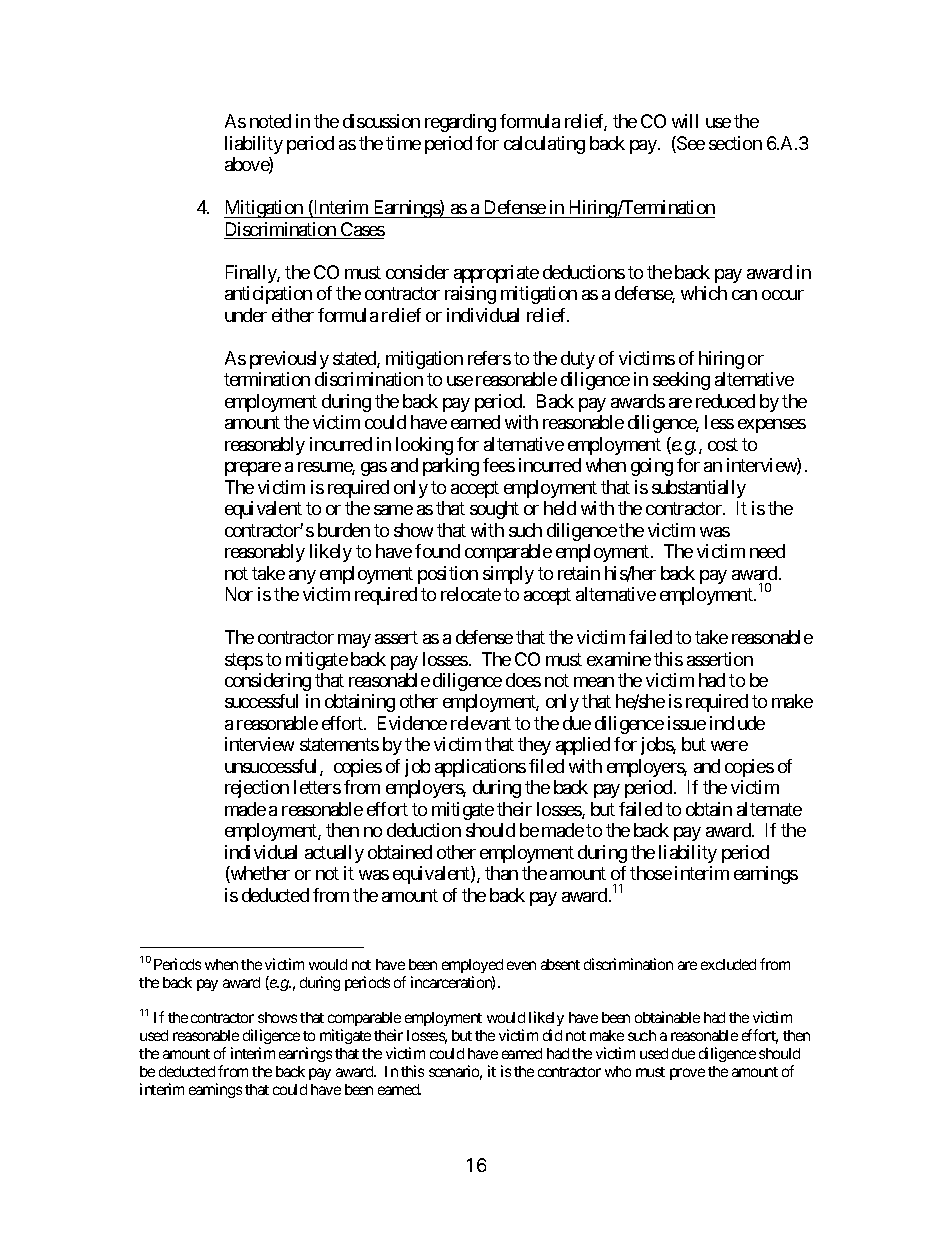  Describe the element at coordinates (451, 467) in the image. I see `parking` at that location.
